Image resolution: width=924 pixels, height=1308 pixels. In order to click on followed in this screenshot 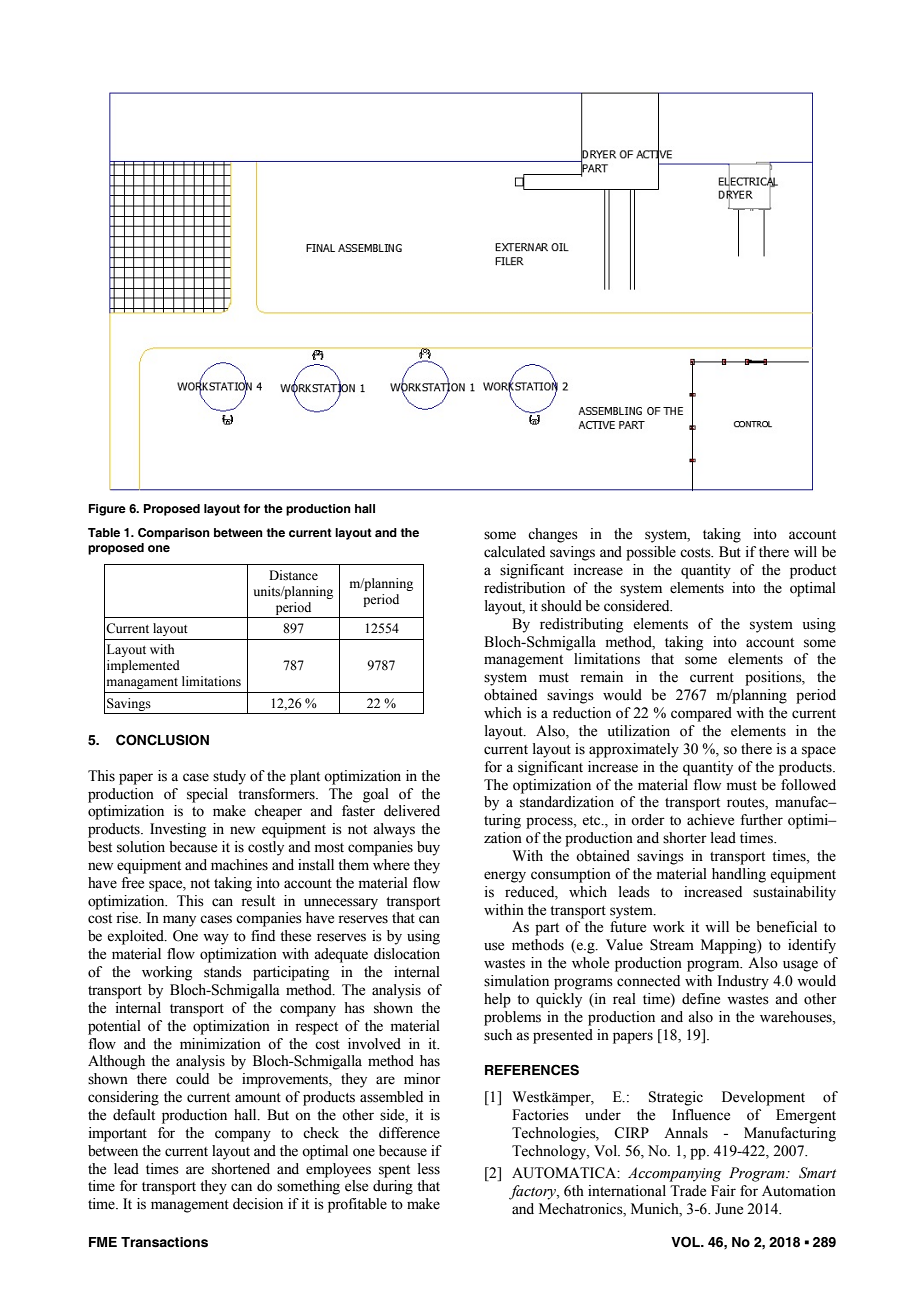, I will do `click(808, 785)`.
